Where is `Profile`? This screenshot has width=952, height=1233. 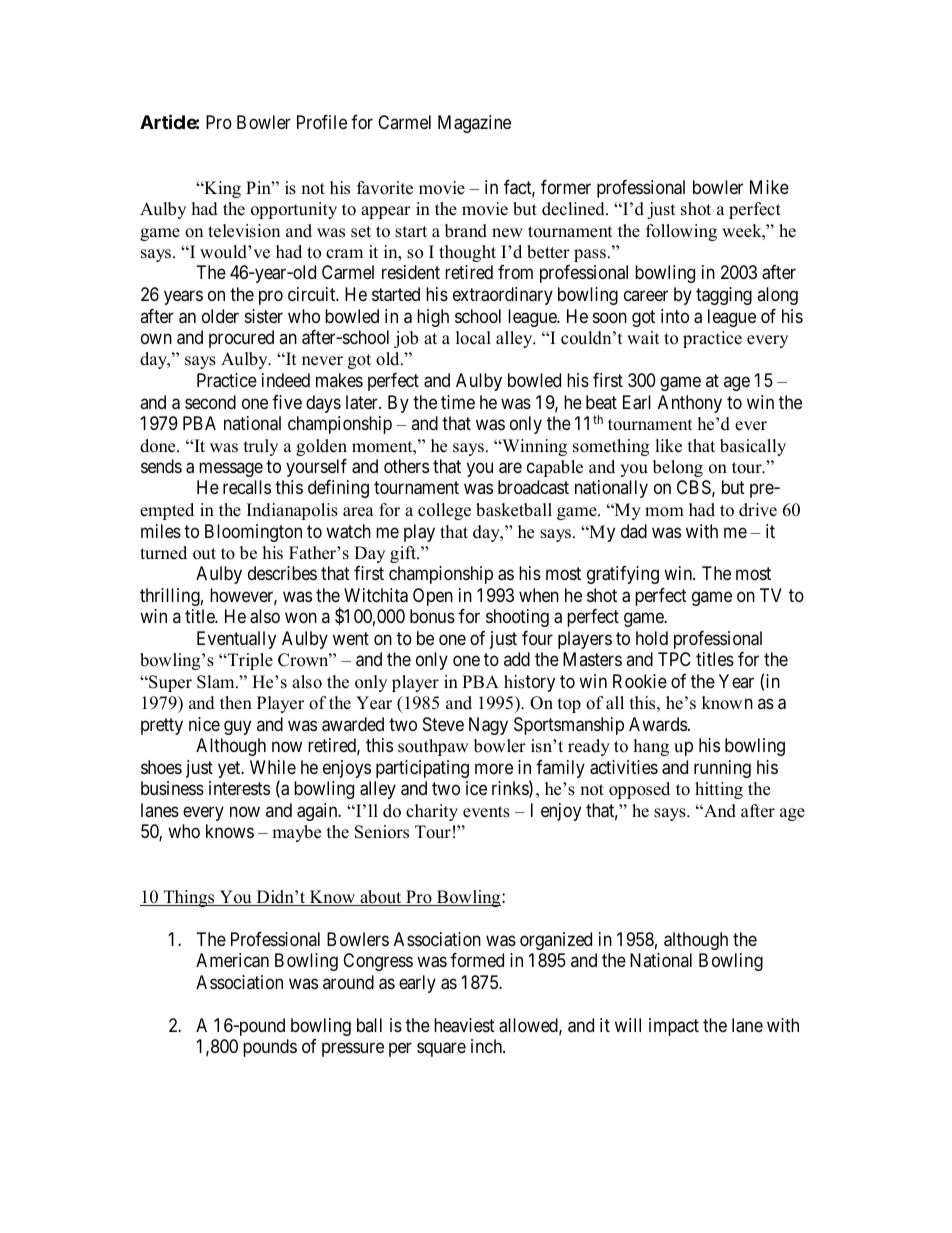 Profile is located at coordinates (322, 122).
